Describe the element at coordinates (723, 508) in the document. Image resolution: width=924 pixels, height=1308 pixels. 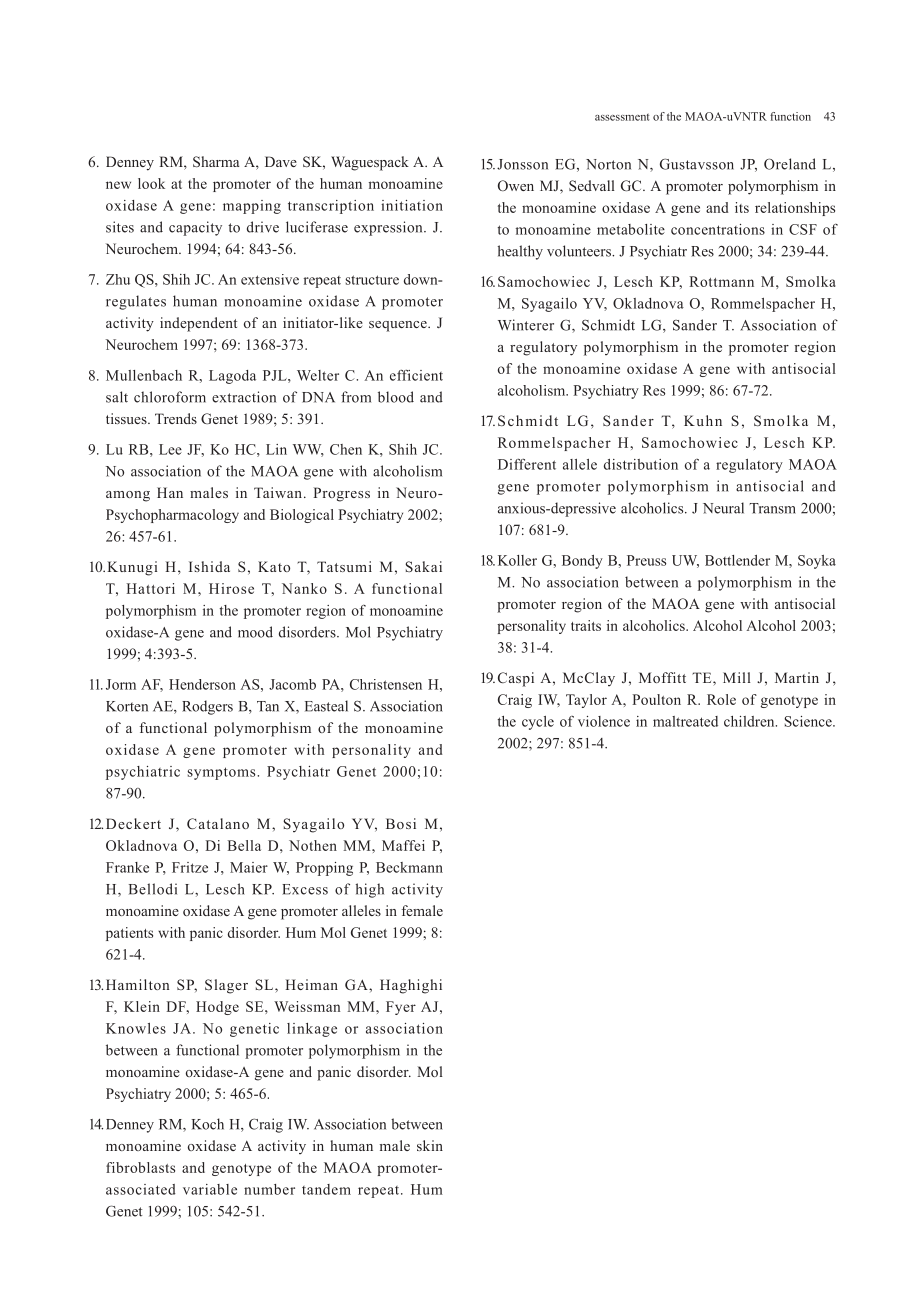
I see `Neural` at that location.
